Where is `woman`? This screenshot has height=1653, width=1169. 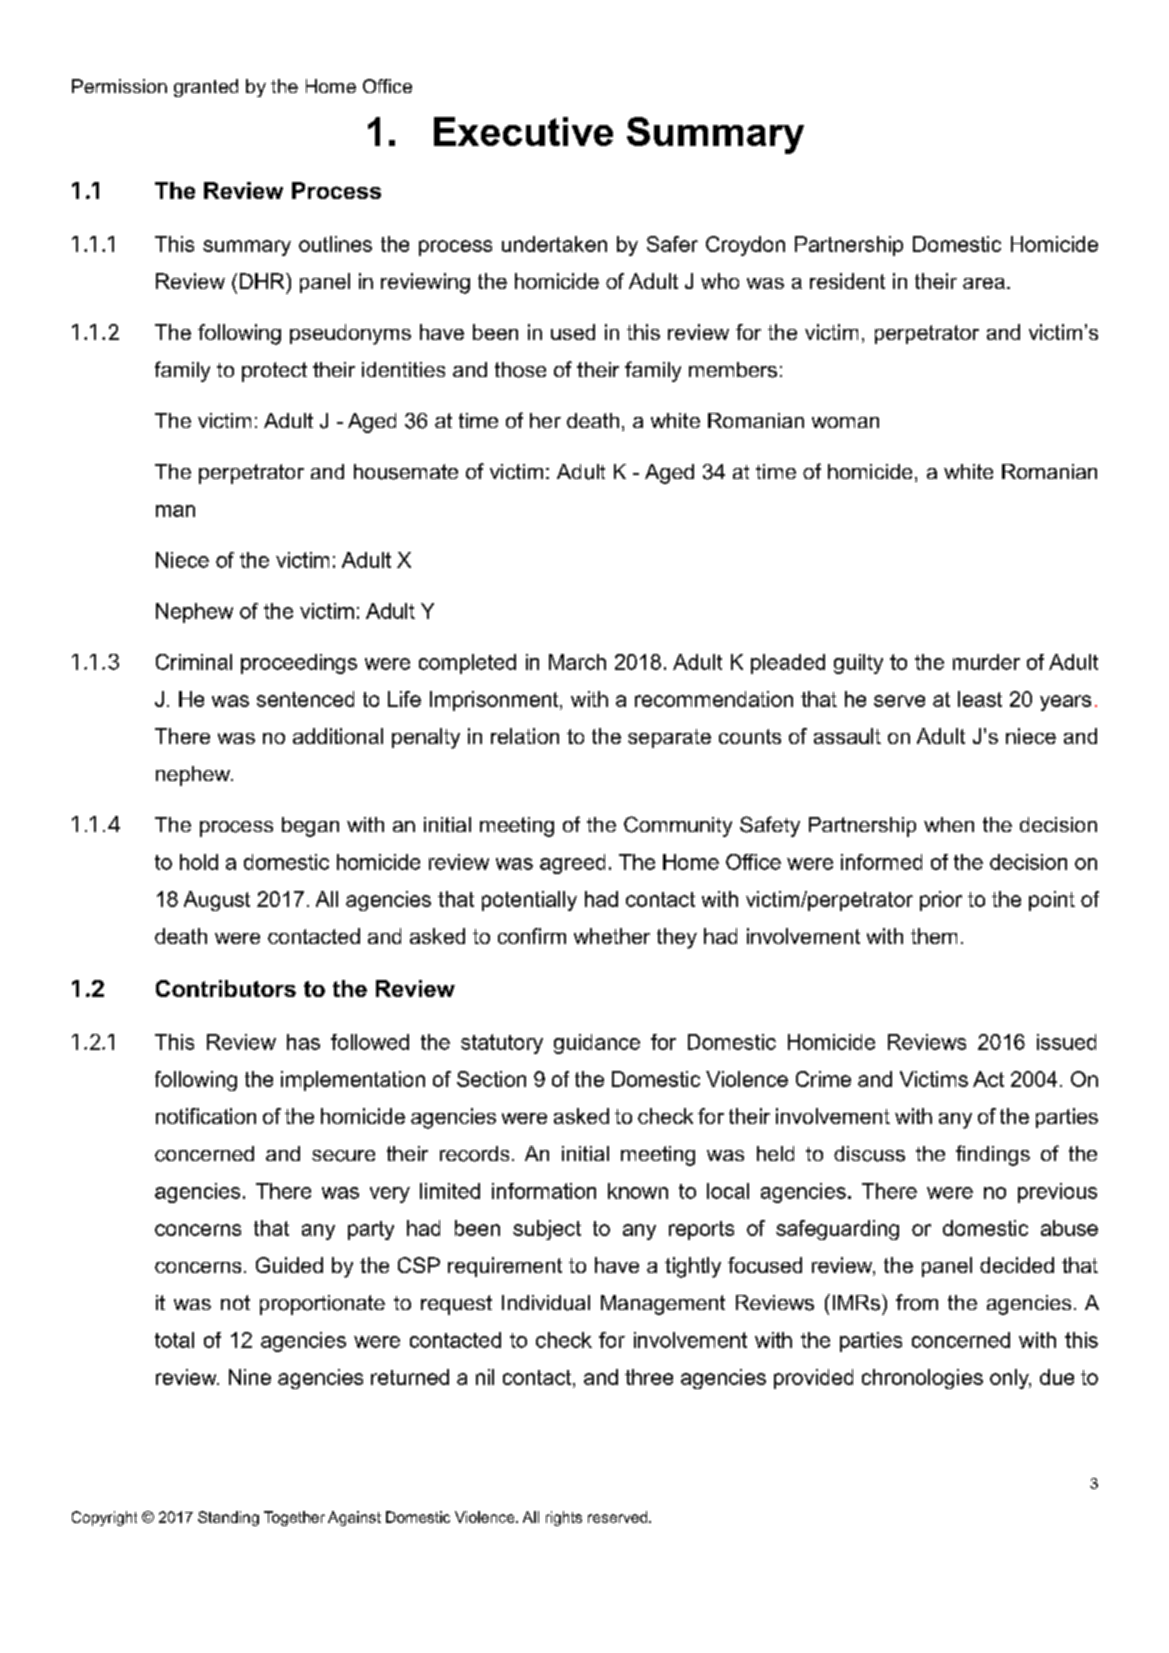 woman is located at coordinates (845, 422).
